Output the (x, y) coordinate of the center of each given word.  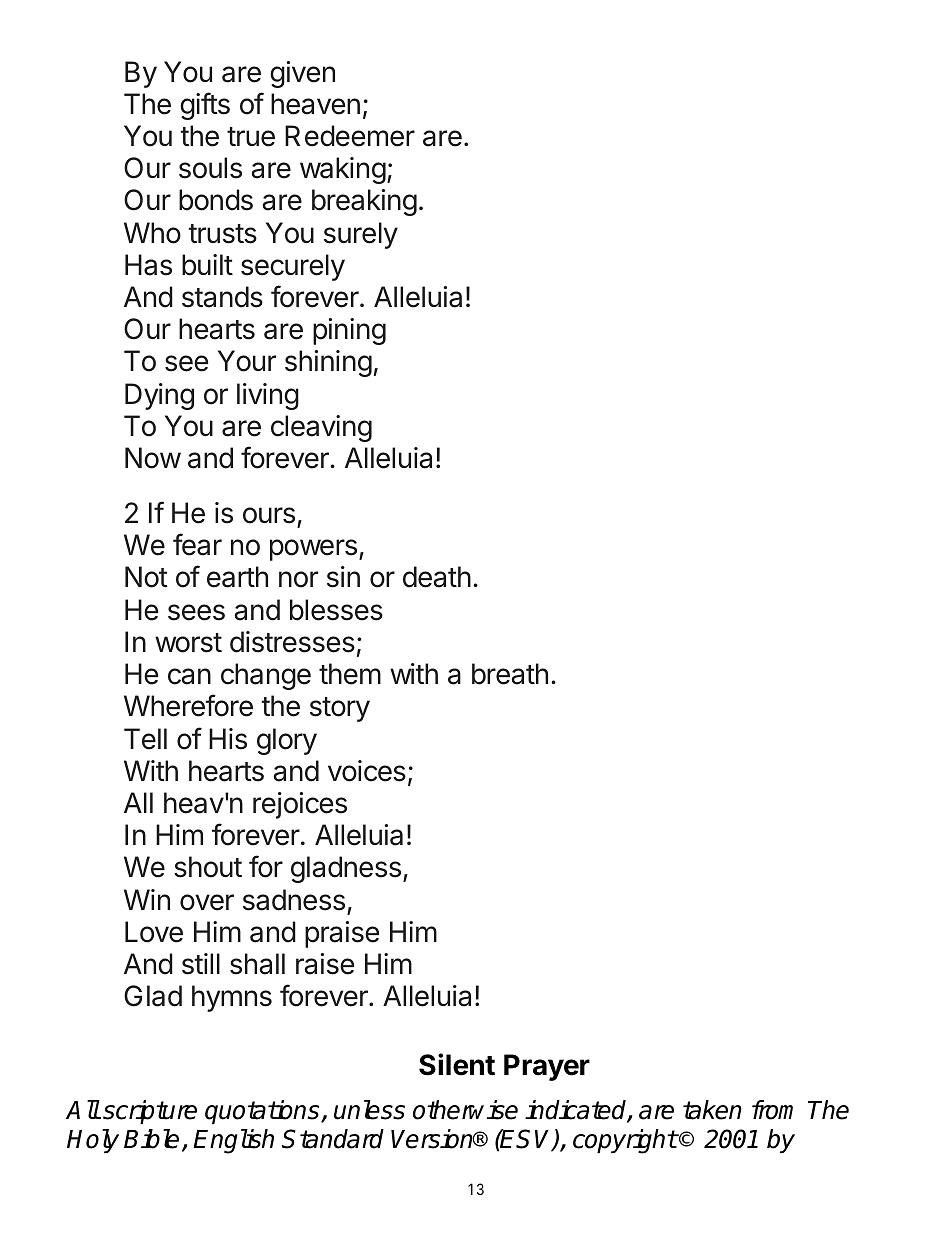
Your (247, 361)
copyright (625, 1141)
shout (208, 867)
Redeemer (350, 136)
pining (349, 331)
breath (510, 674)
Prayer (547, 1067)
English (233, 1141)
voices (367, 771)
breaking (364, 202)
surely (361, 235)
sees (196, 612)
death (437, 577)
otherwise (465, 1110)
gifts (205, 106)
